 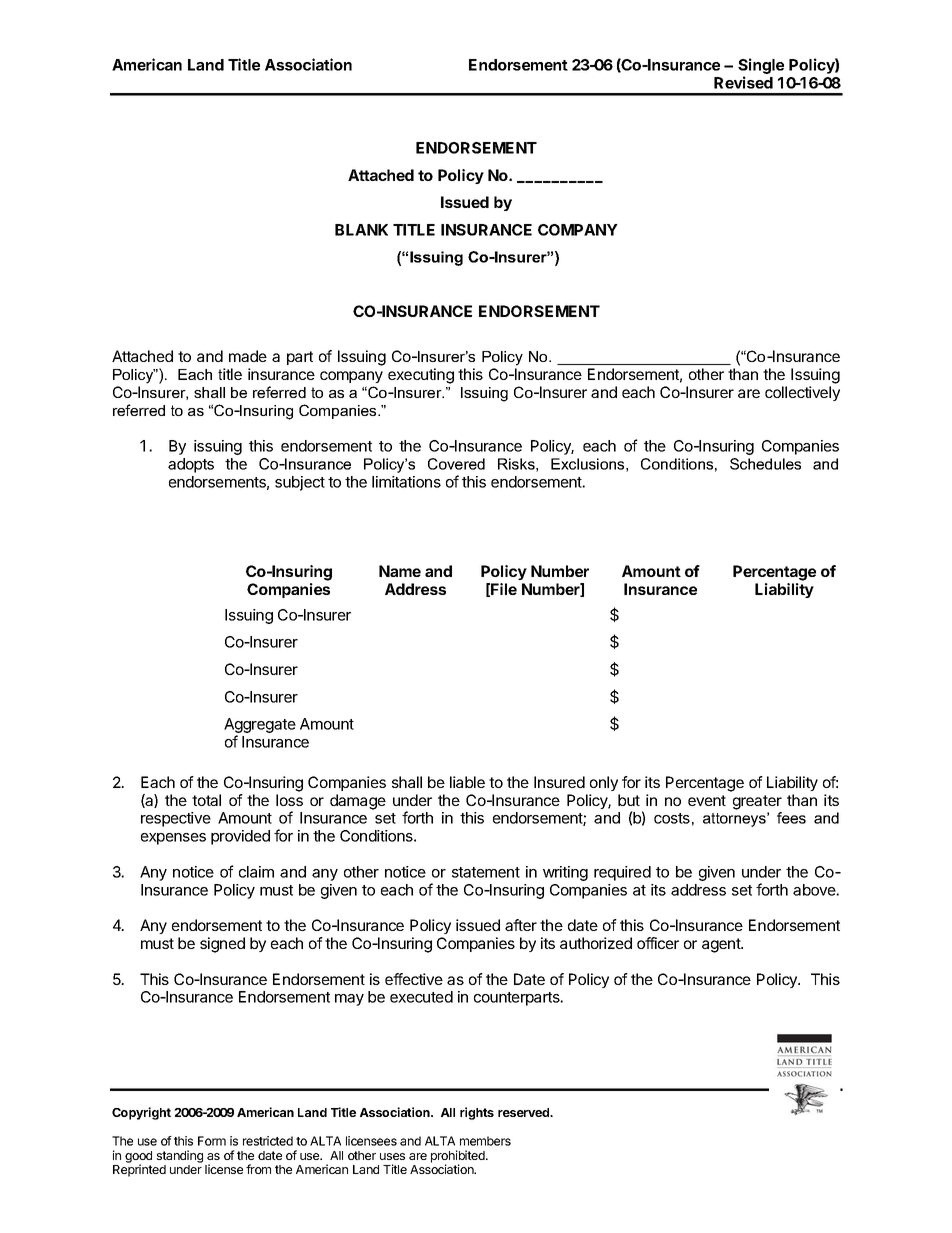 I want to click on Schedules, so click(x=765, y=464).
